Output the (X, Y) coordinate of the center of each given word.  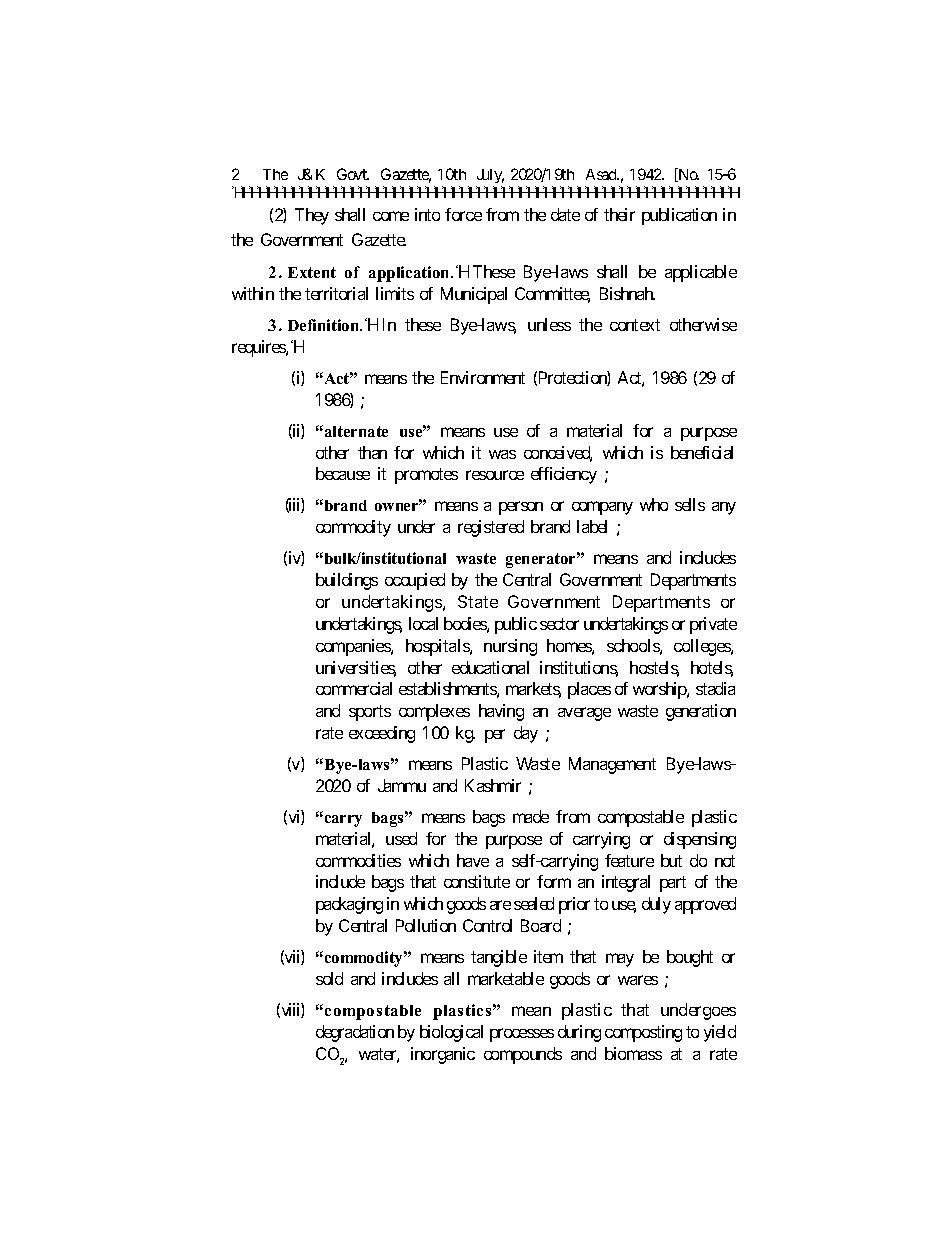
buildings (347, 581)
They (312, 216)
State (478, 601)
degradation (355, 1033)
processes (522, 1035)
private (713, 625)
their (619, 214)
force (463, 214)
